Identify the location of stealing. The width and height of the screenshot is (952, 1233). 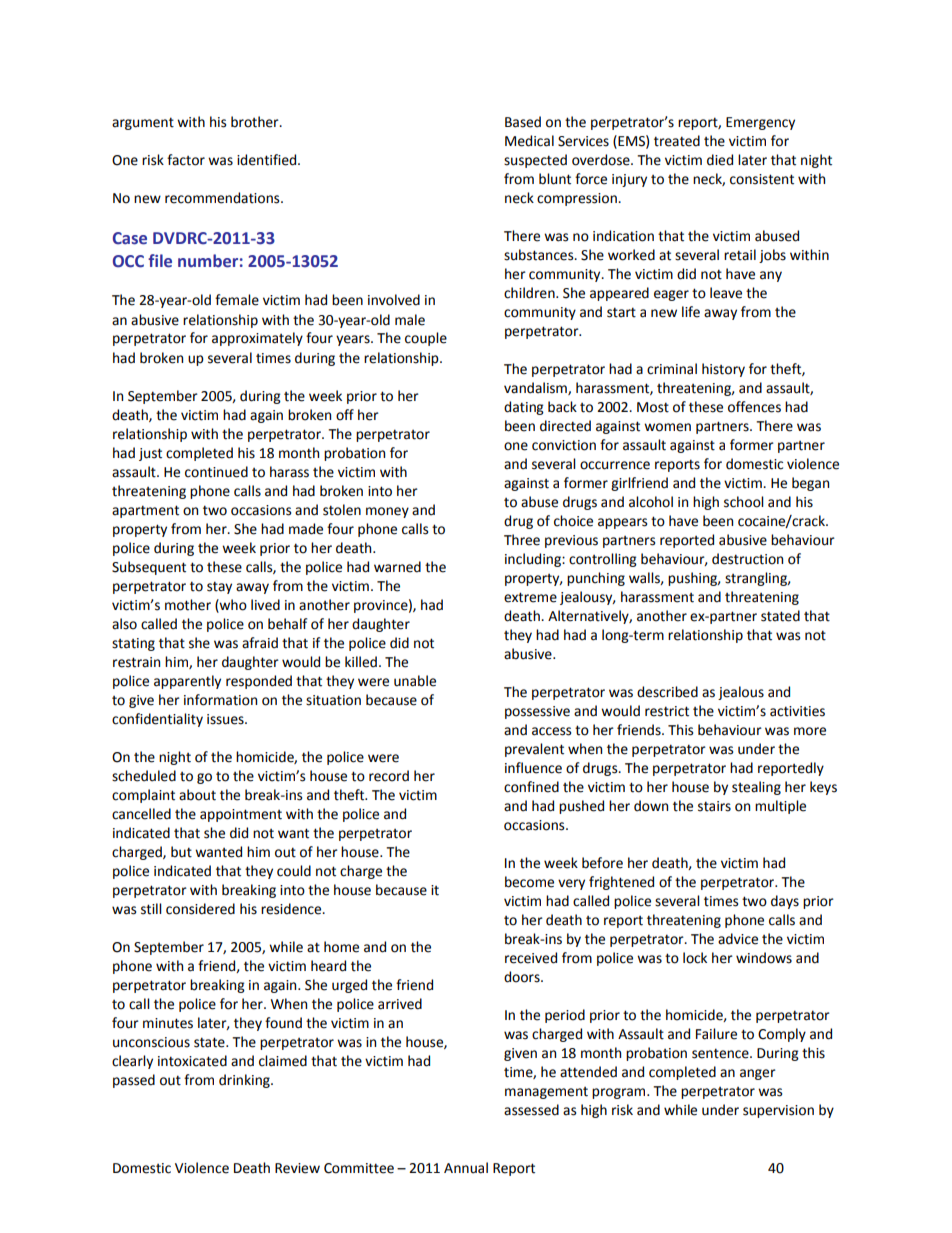
(756, 788).
